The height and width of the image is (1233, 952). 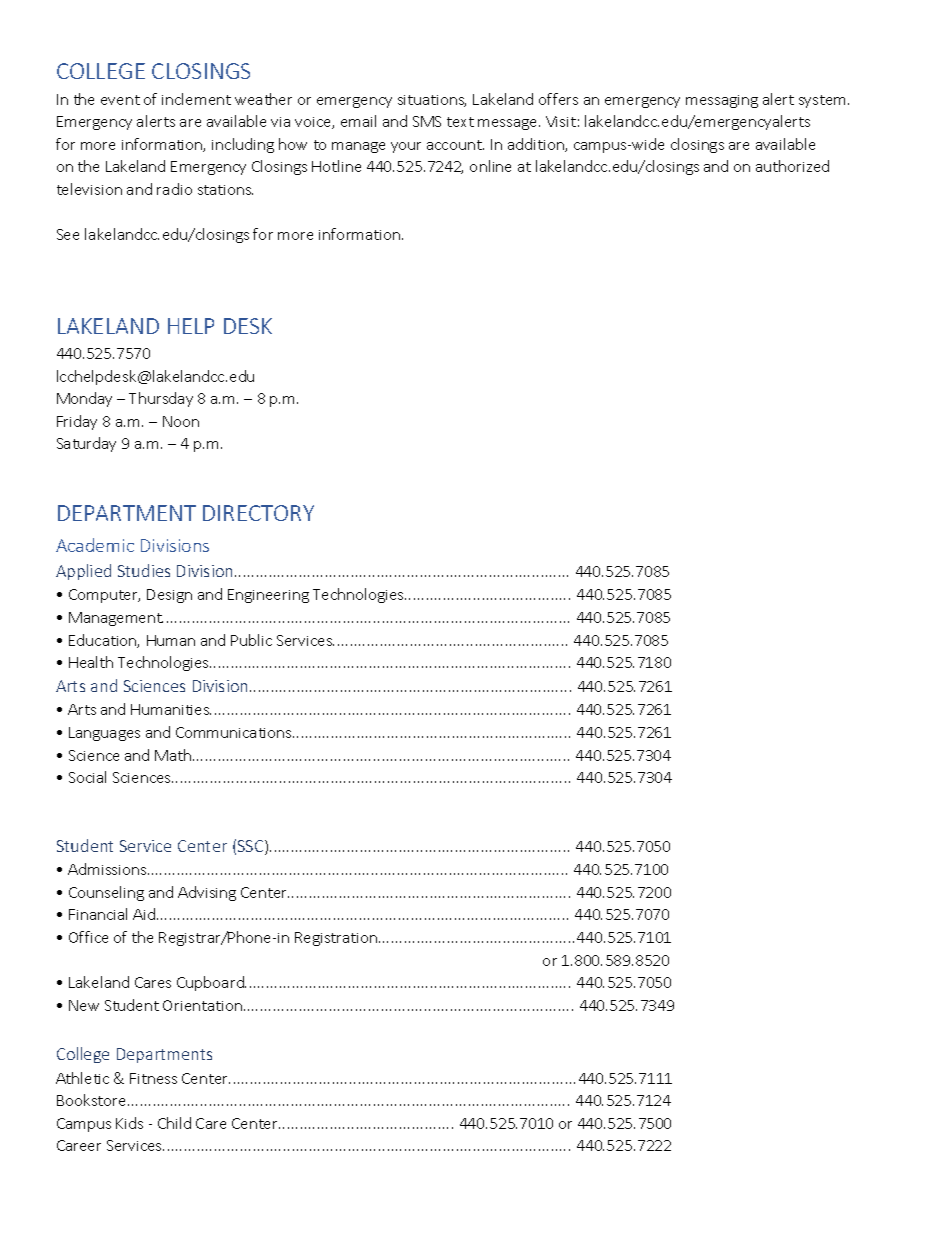 What do you see at coordinates (251, 640) in the image?
I see `Public` at bounding box center [251, 640].
